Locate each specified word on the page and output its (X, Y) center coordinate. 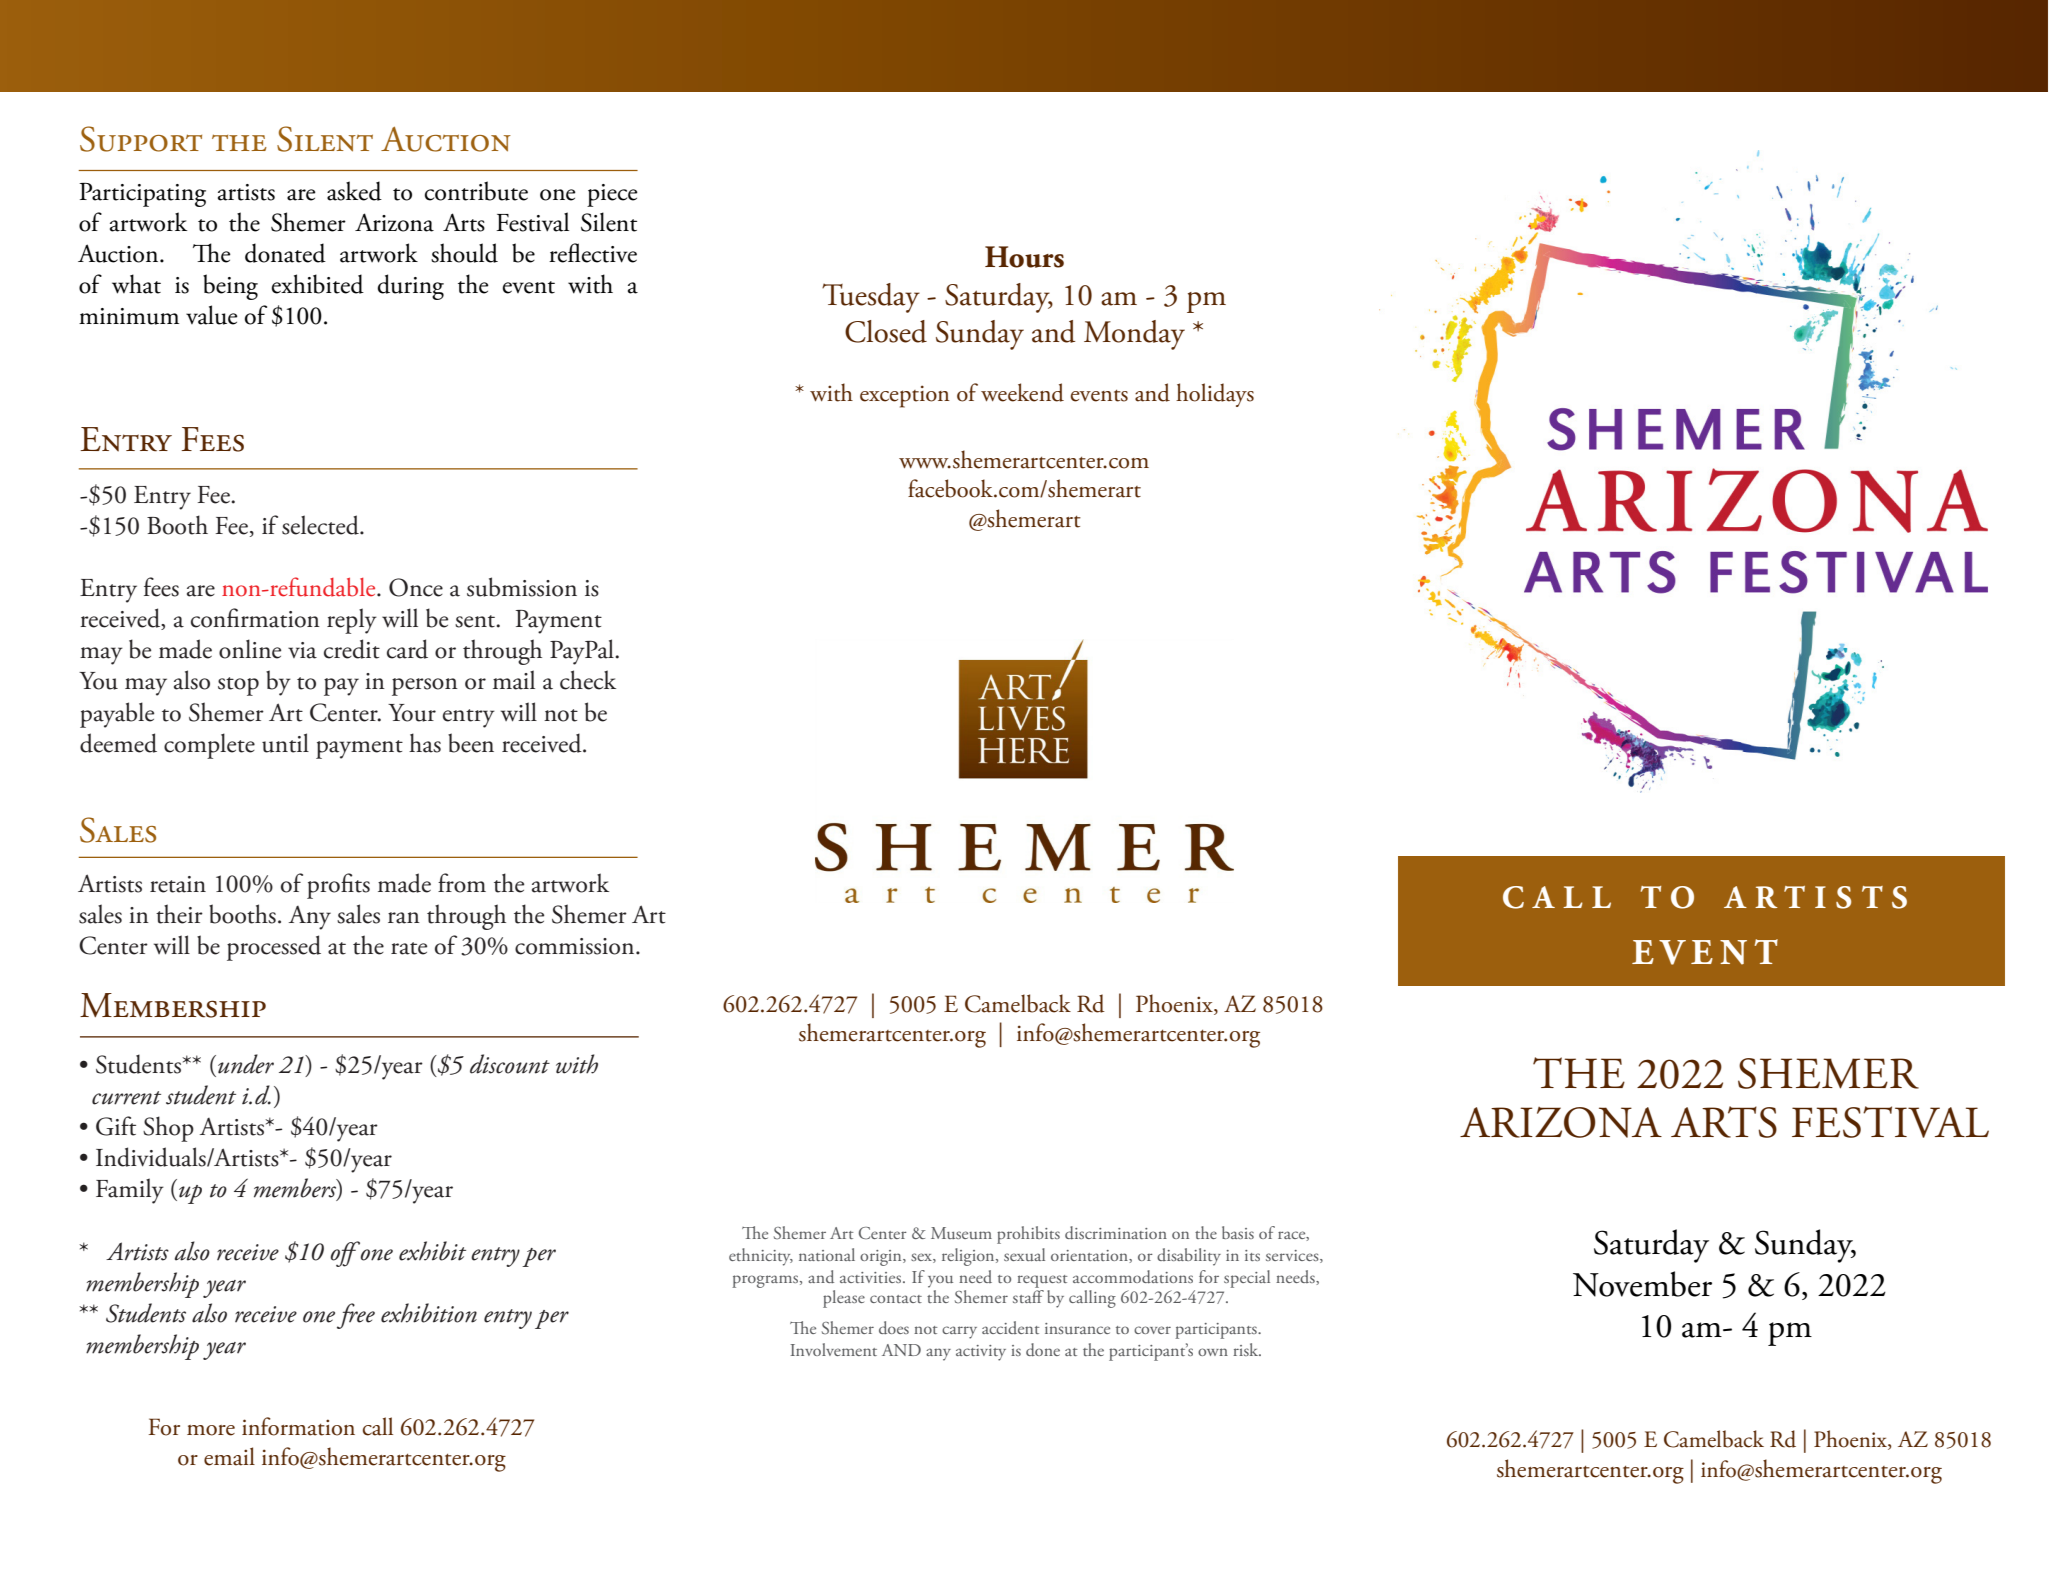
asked (354, 191)
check (588, 680)
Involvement (833, 1349)
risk (1247, 1349)
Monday (1134, 335)
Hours (1024, 257)
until (285, 743)
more (211, 1430)
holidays (1215, 395)
